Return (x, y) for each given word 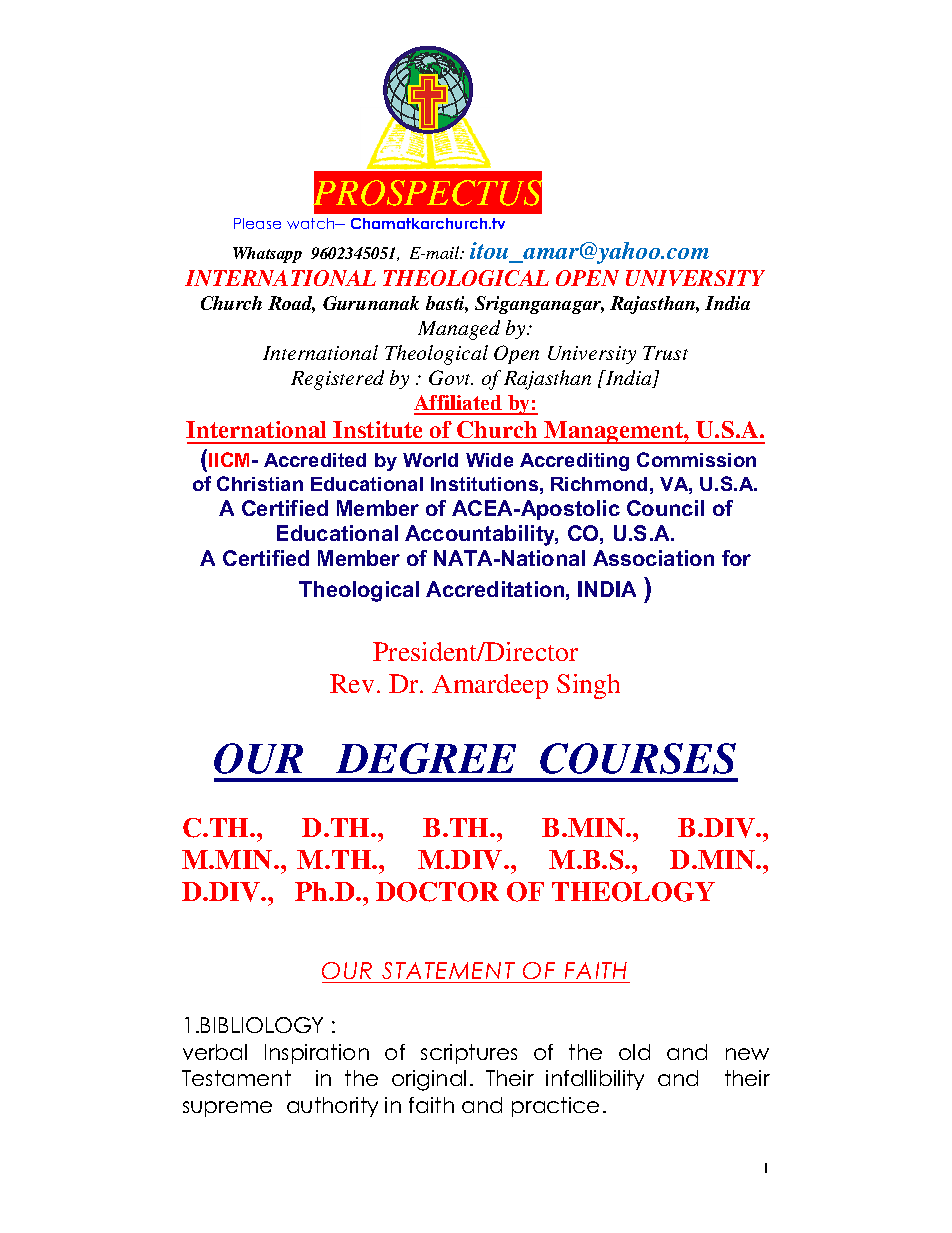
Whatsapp (267, 255)
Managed (459, 330)
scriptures (469, 1054)
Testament (236, 1078)
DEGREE (426, 758)
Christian (260, 483)
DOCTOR (437, 892)
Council (665, 508)
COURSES (638, 758)
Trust (665, 353)
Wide (489, 460)
